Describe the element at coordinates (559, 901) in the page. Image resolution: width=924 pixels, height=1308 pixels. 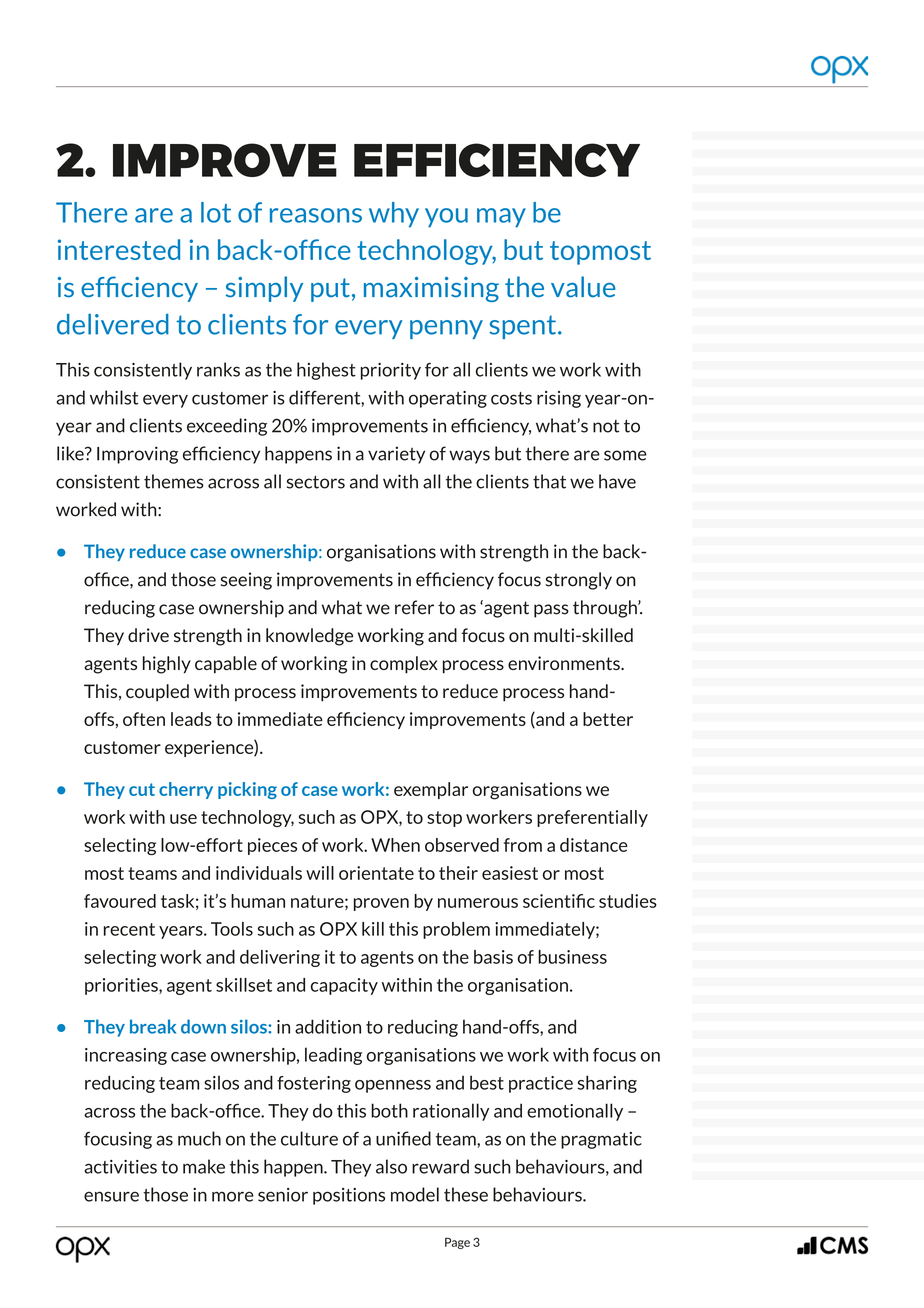
I see `scientific` at that location.
